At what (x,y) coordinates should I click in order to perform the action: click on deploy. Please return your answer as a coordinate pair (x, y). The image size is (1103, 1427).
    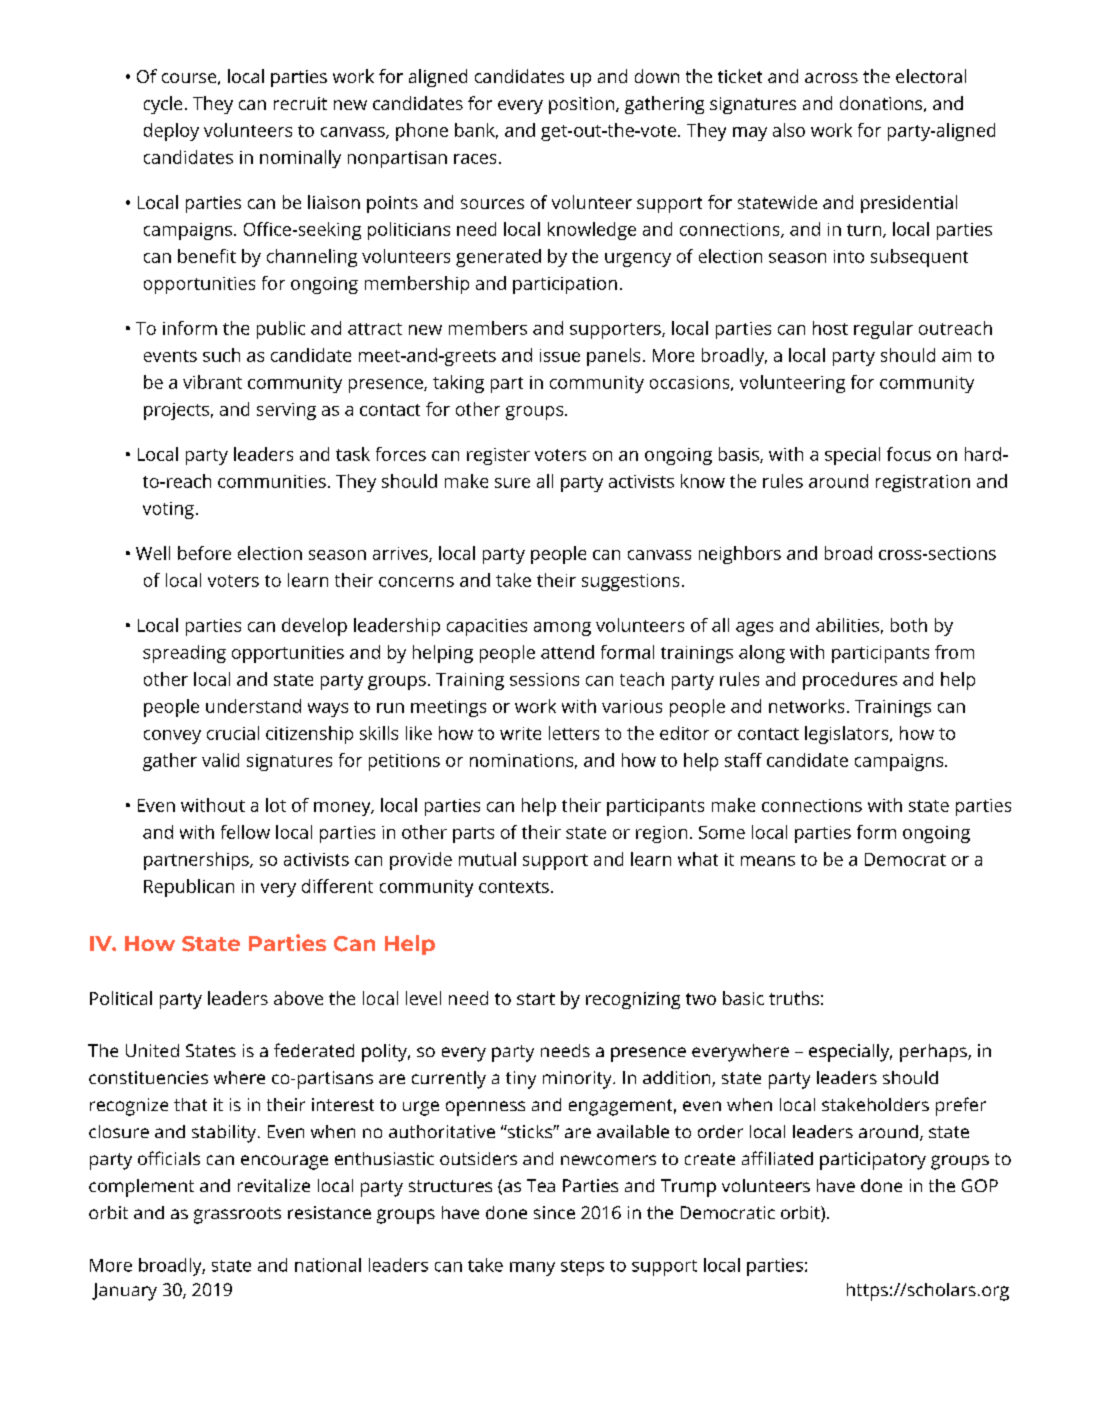
    Looking at the image, I should click on (171, 132).
